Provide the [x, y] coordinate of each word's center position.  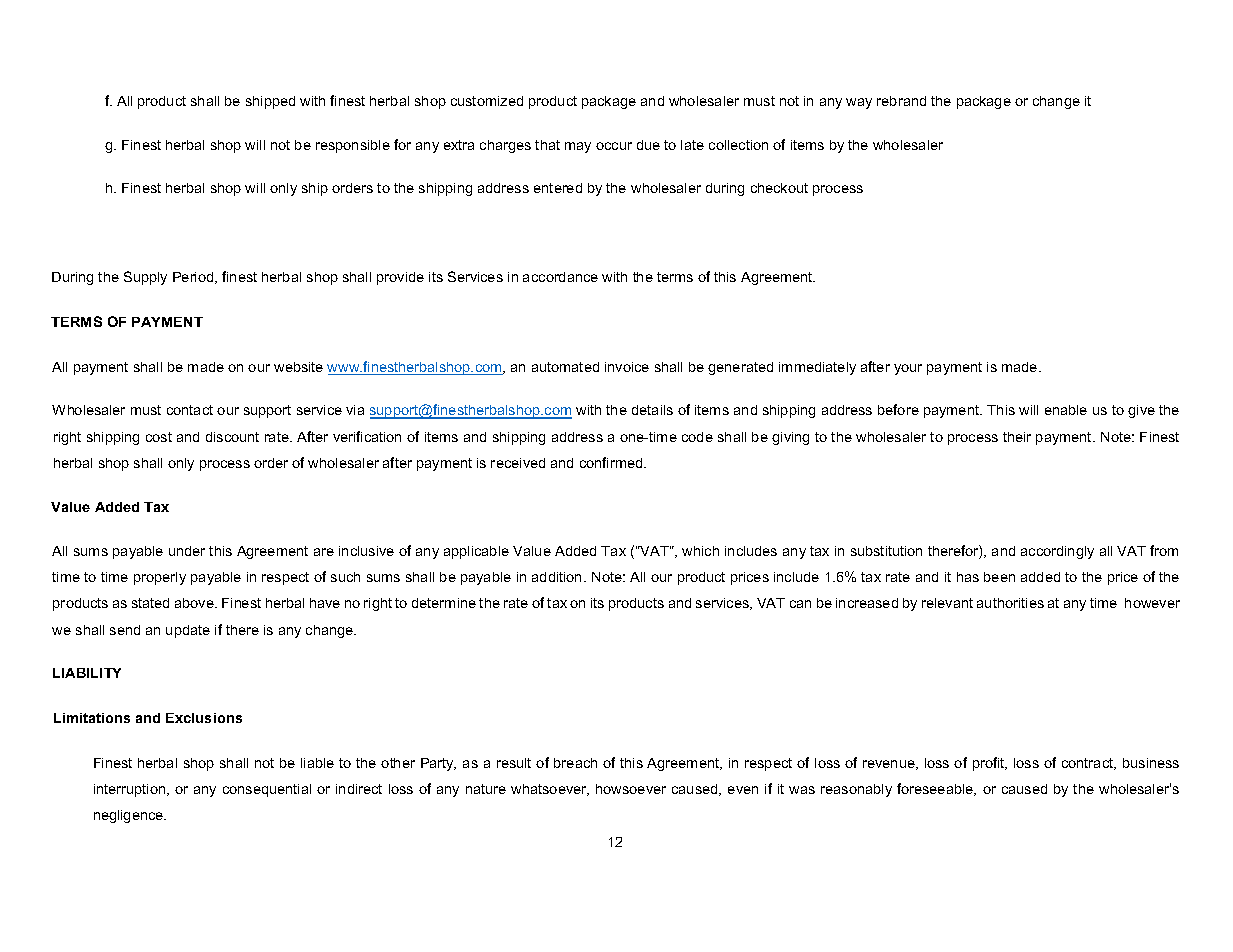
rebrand [901, 101]
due [648, 145]
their [1017, 437]
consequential [267, 790]
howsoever [631, 789]
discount [232, 437]
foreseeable [936, 789]
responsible [353, 146]
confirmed [612, 462]
